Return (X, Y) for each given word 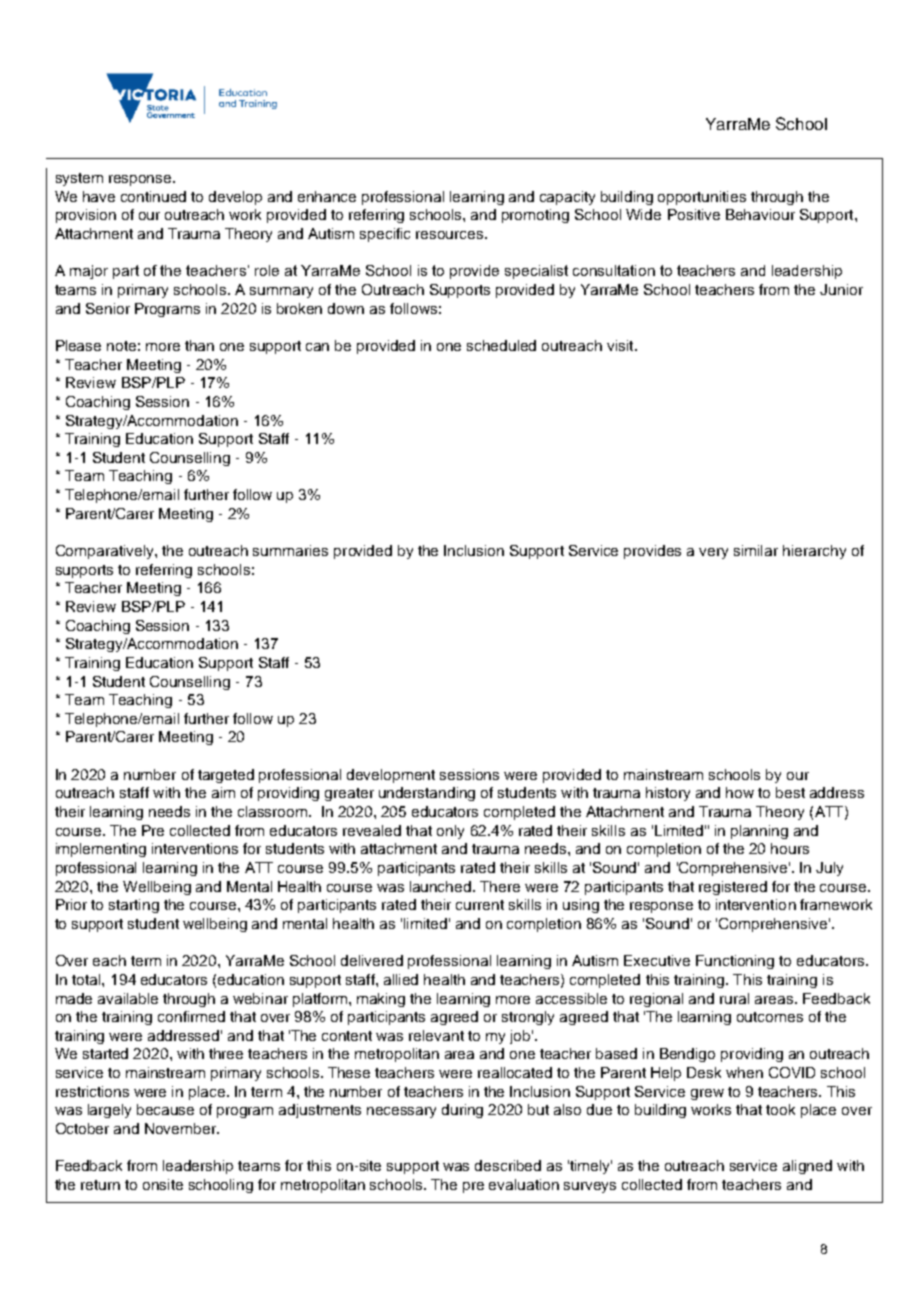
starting (134, 906)
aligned (807, 1167)
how (740, 792)
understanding (427, 794)
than (199, 345)
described (508, 1165)
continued (153, 196)
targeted (226, 776)
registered (733, 888)
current (480, 905)
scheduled (501, 345)
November (182, 1128)
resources (451, 235)
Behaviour (760, 214)
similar (756, 550)
